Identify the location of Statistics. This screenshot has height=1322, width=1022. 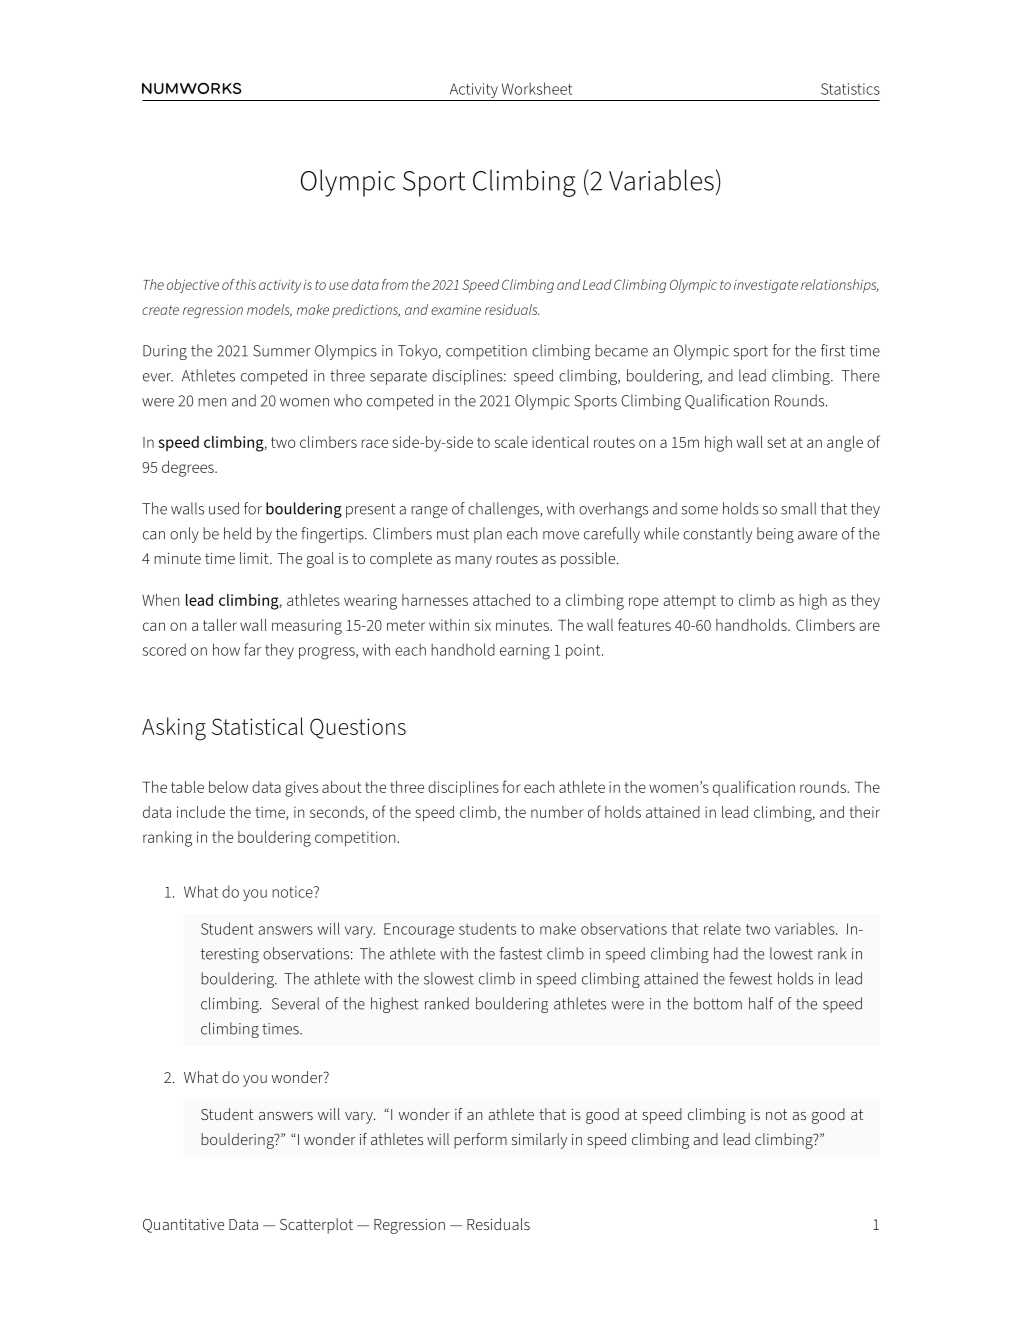
(850, 89).
